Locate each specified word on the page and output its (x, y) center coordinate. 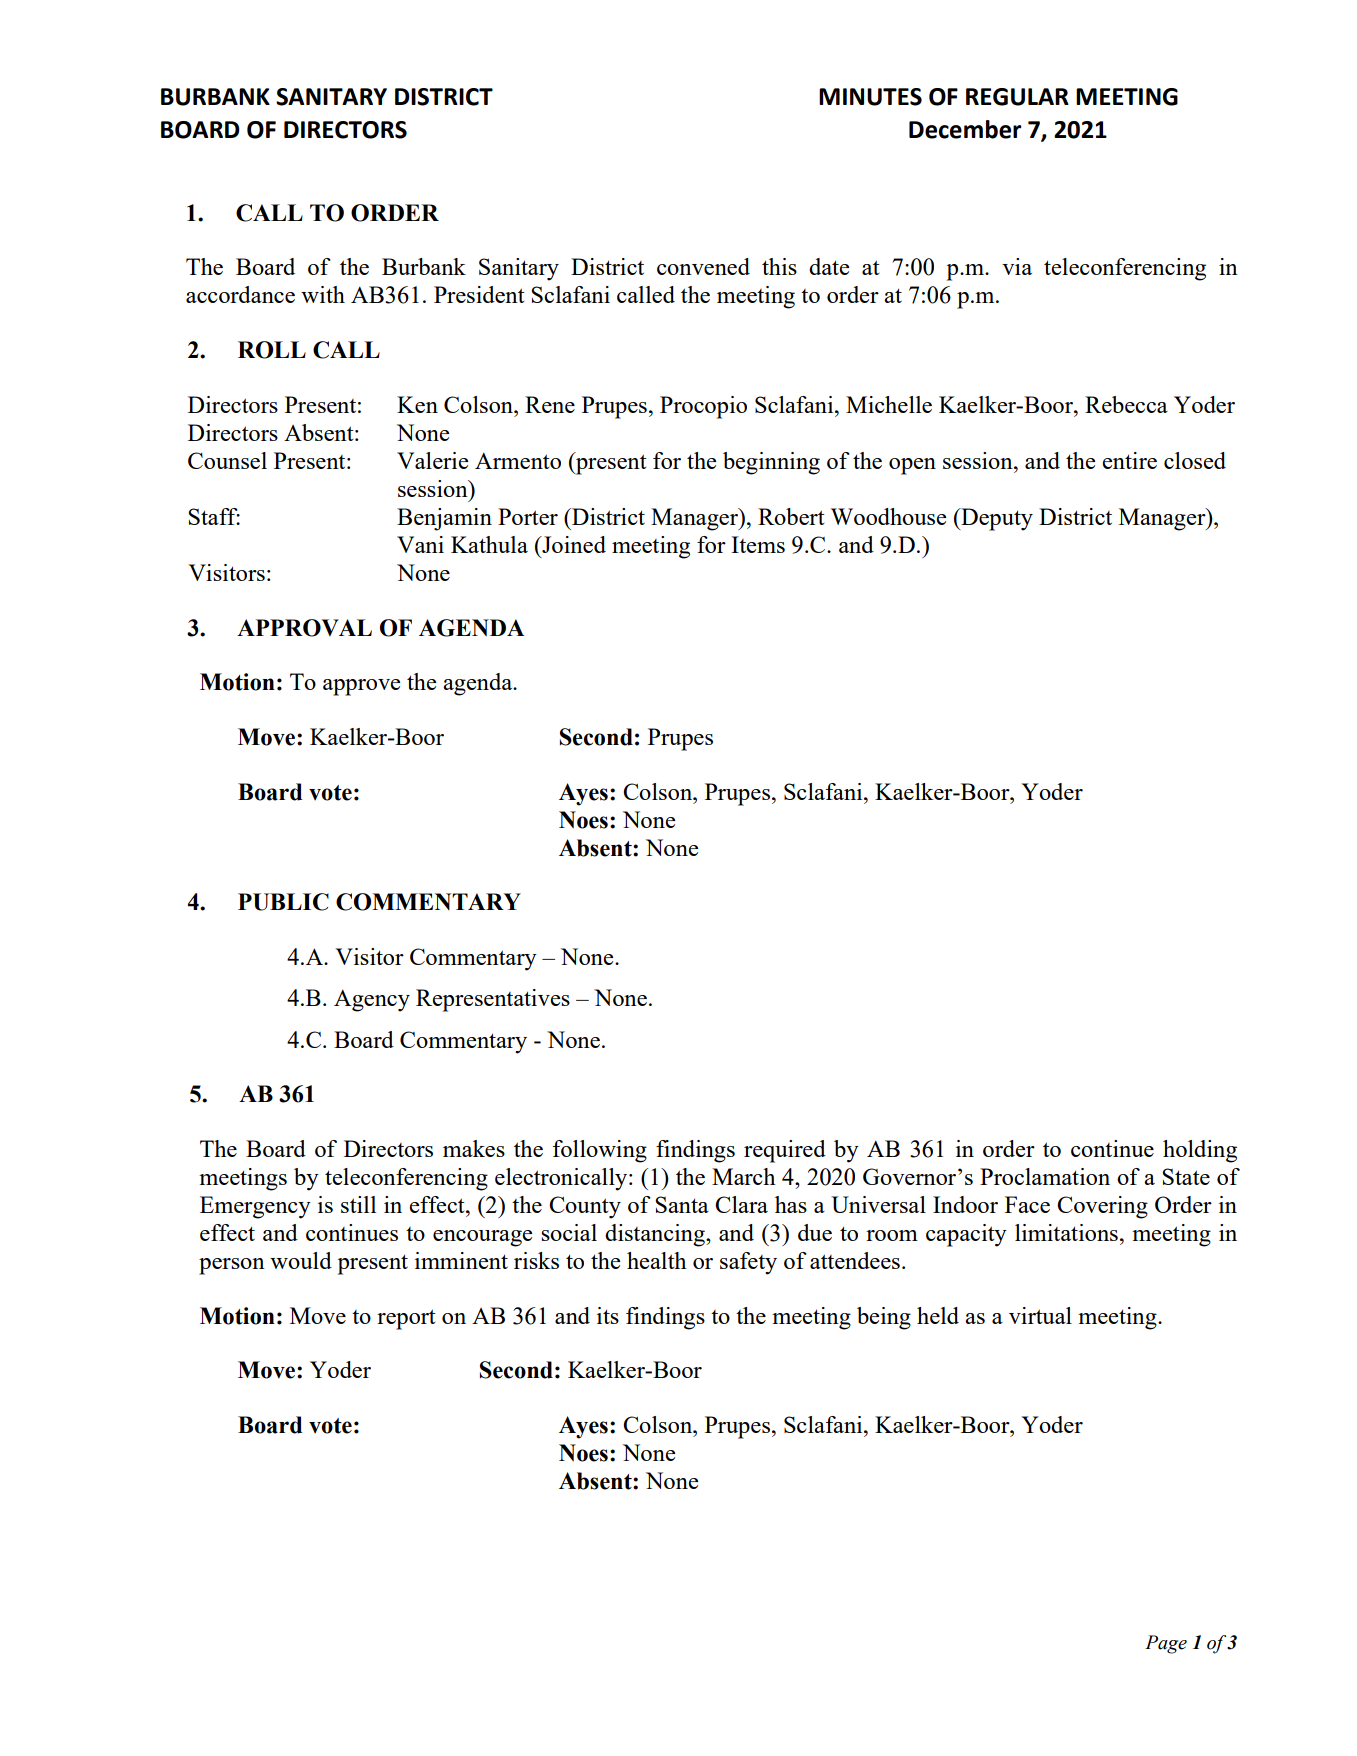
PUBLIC (283, 902)
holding (1200, 1151)
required (785, 1151)
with (323, 294)
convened (703, 266)
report (406, 1319)
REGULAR (1017, 97)
